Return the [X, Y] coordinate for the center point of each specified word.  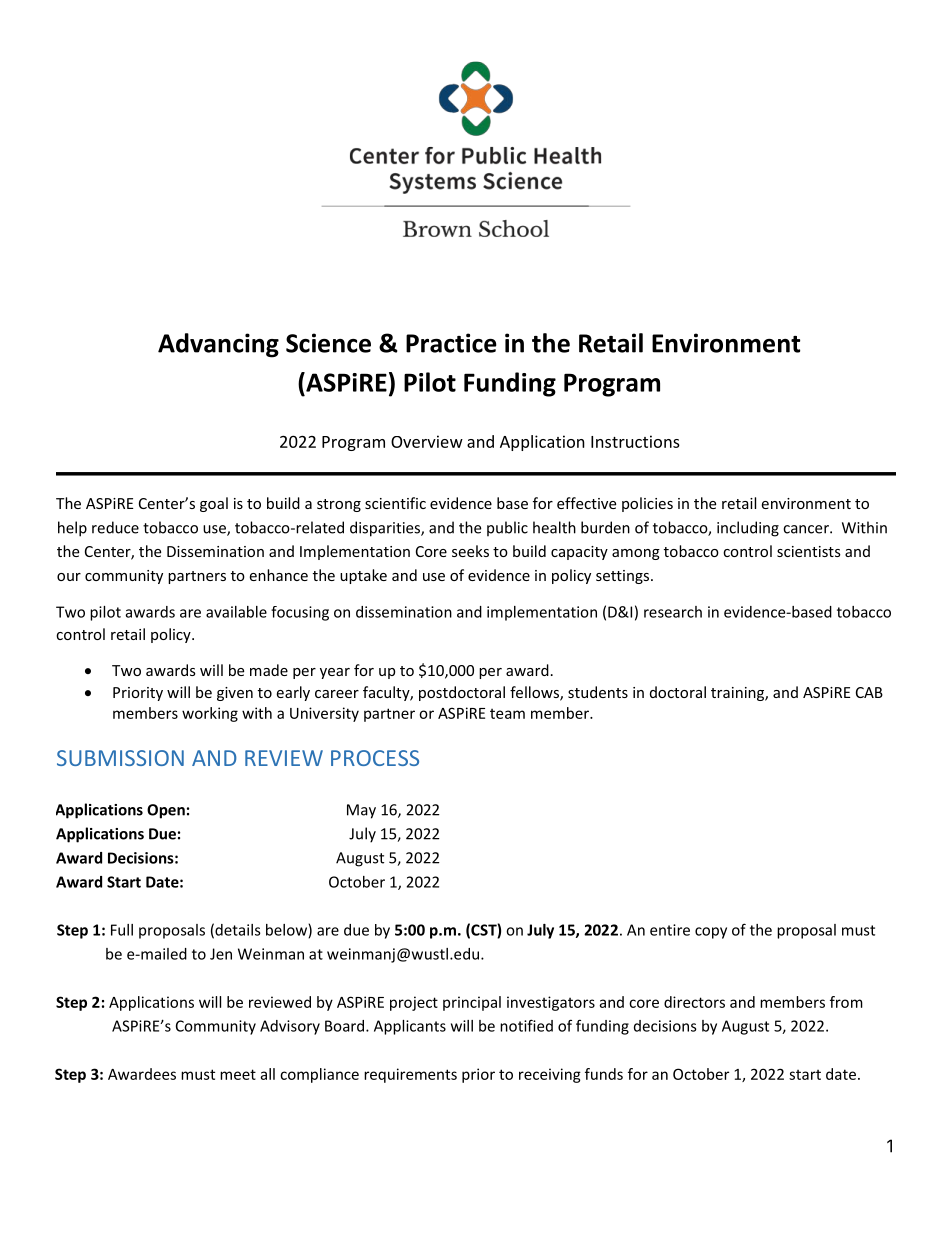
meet [238, 1074]
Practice [451, 343]
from [846, 1002]
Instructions [635, 441]
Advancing [218, 345]
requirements [410, 1075]
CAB [869, 692]
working [210, 714]
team [507, 714]
